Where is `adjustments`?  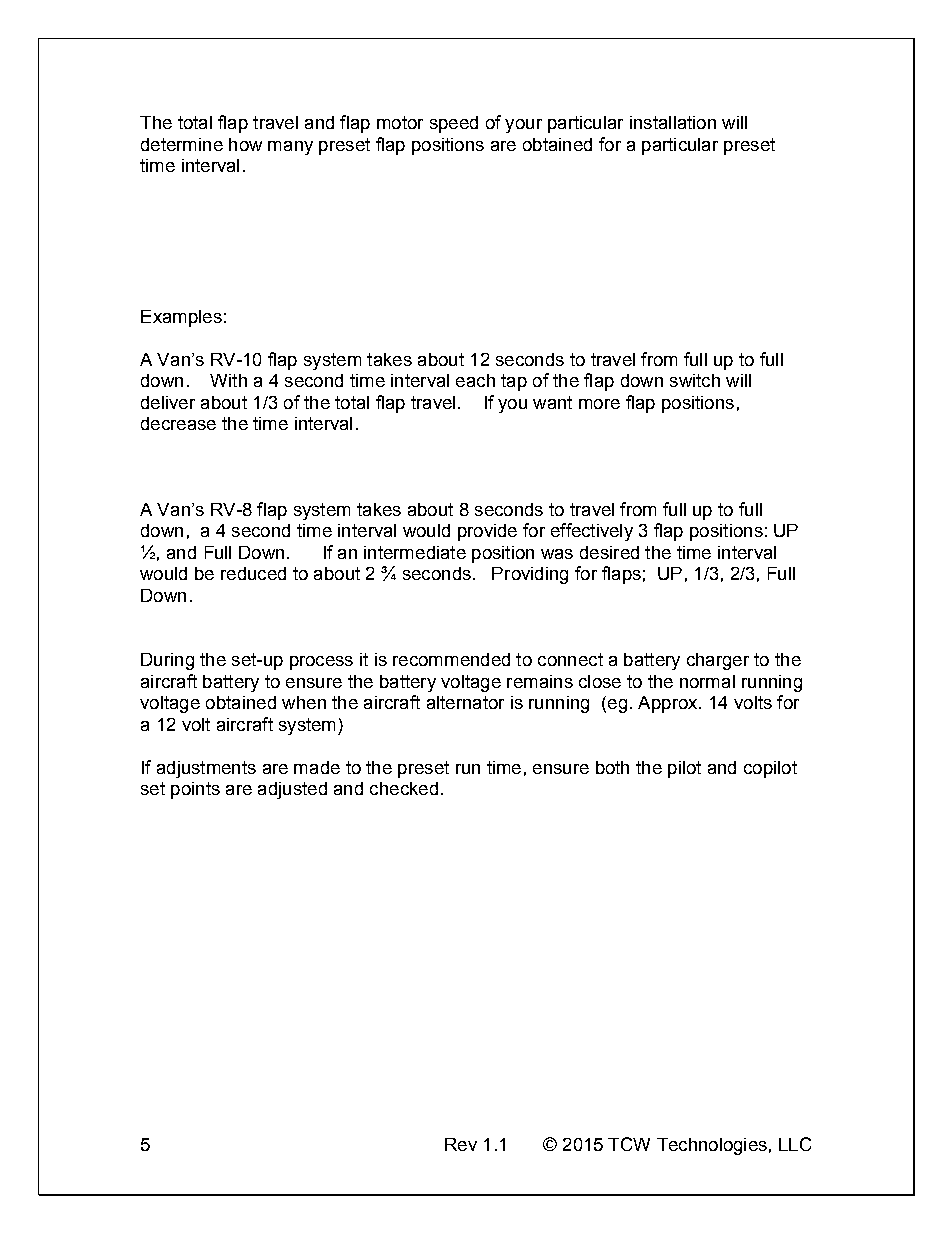 adjustments is located at coordinates (206, 769).
